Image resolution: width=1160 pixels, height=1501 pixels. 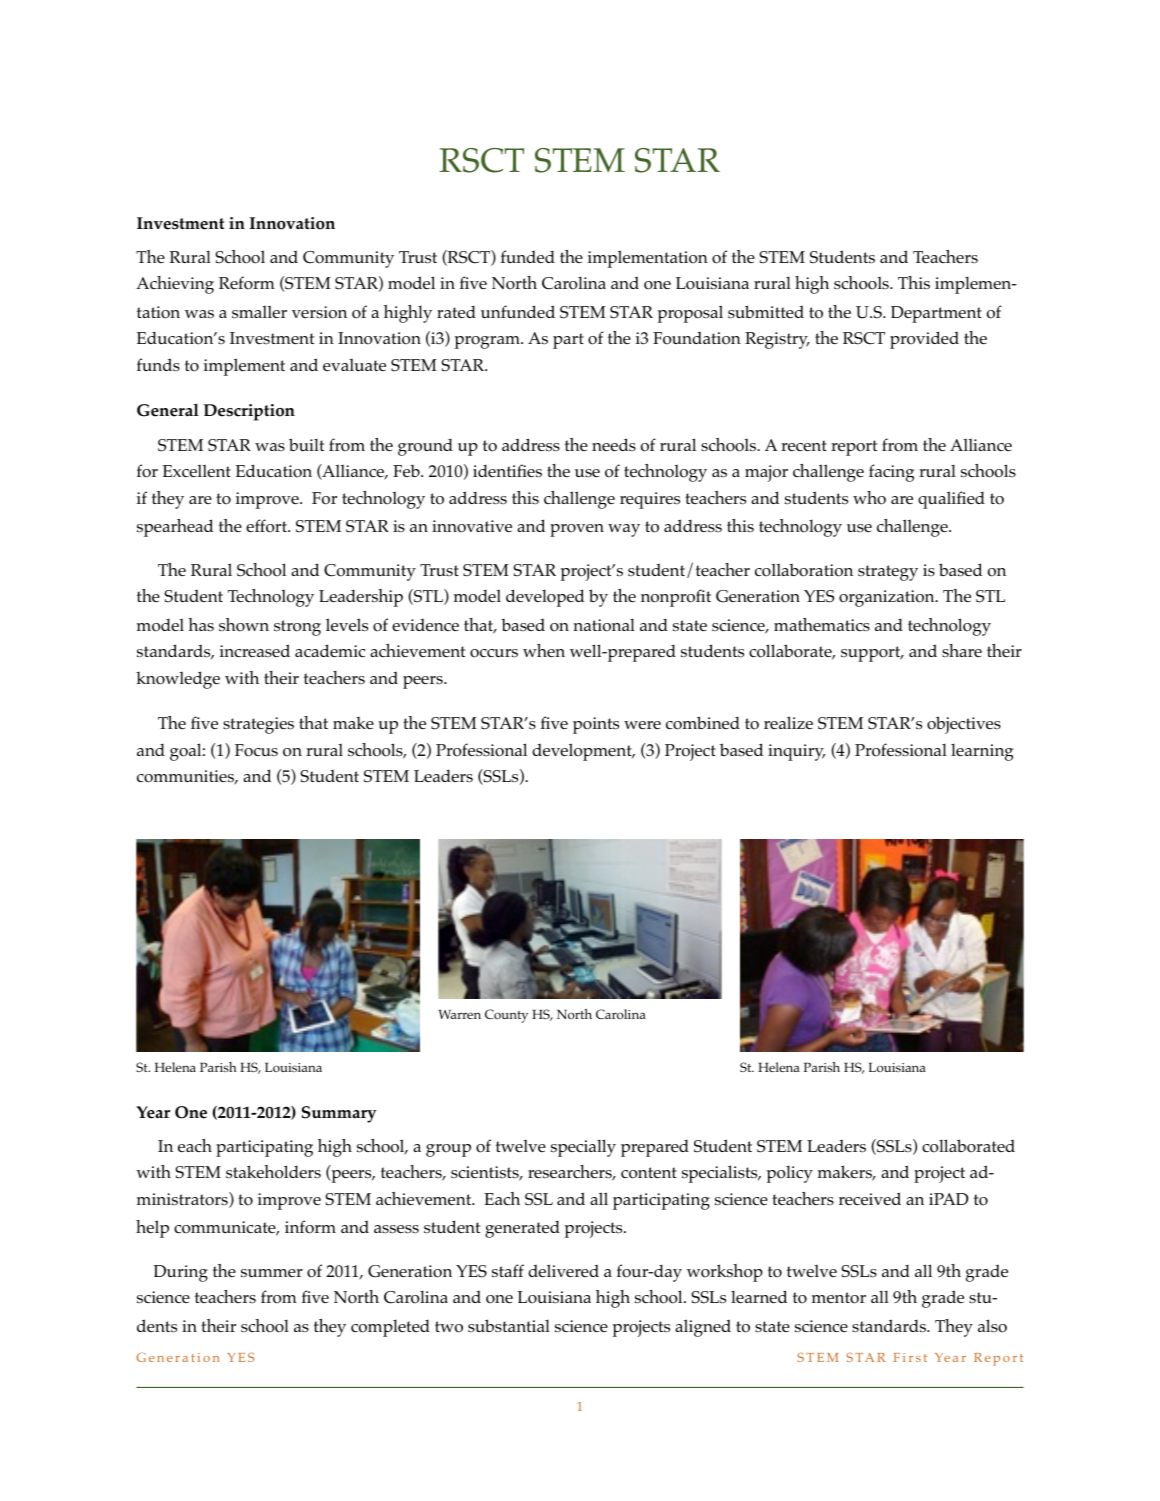 I want to click on development, so click(x=583, y=752).
